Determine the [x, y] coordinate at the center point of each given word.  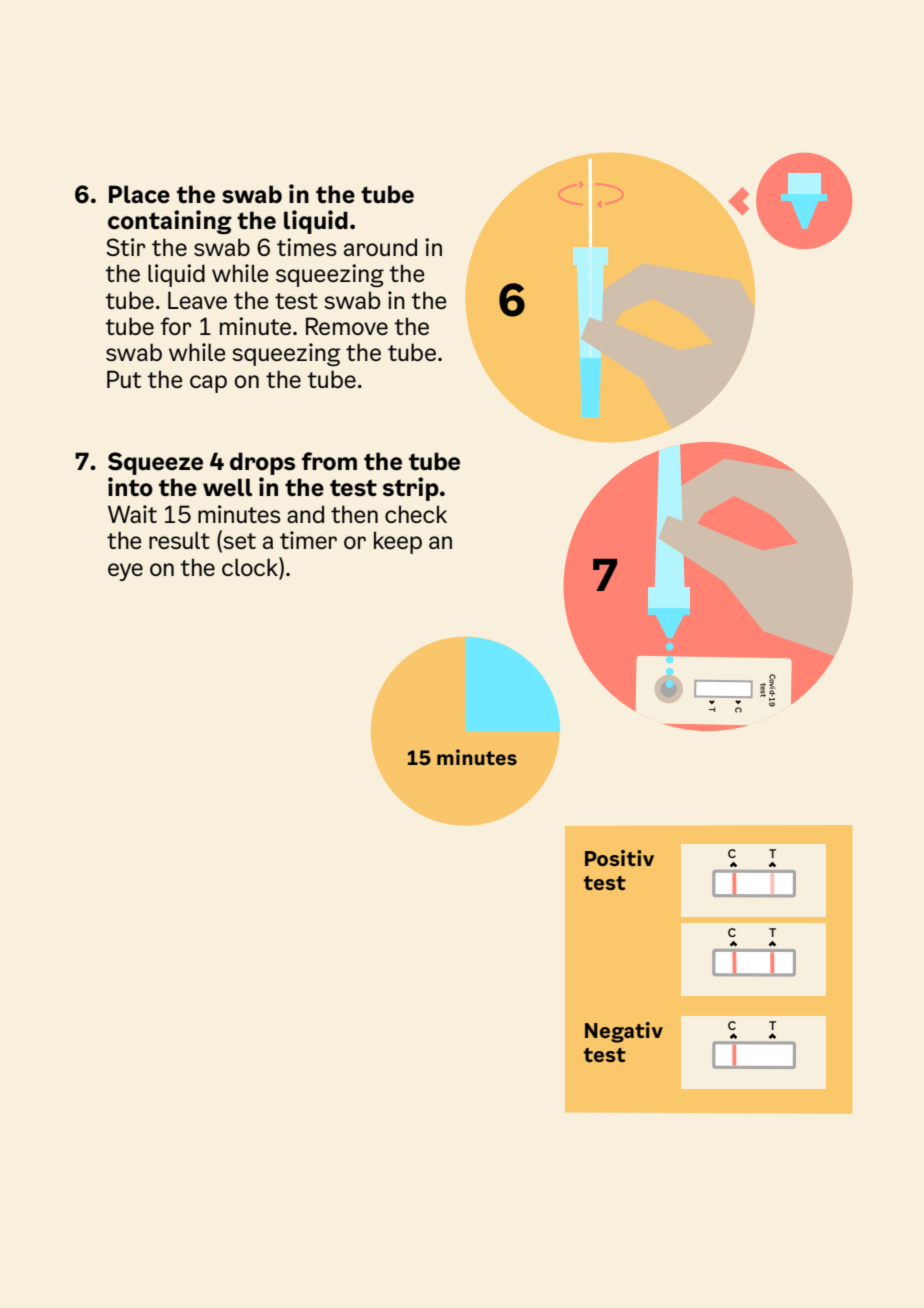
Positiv [619, 858]
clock [251, 566]
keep [398, 542]
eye [125, 572]
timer [308, 540]
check [416, 514]
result [179, 540]
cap [208, 384]
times [307, 247]
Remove [347, 326]
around [380, 247]
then [354, 514]
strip [412, 489]
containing [170, 222]
